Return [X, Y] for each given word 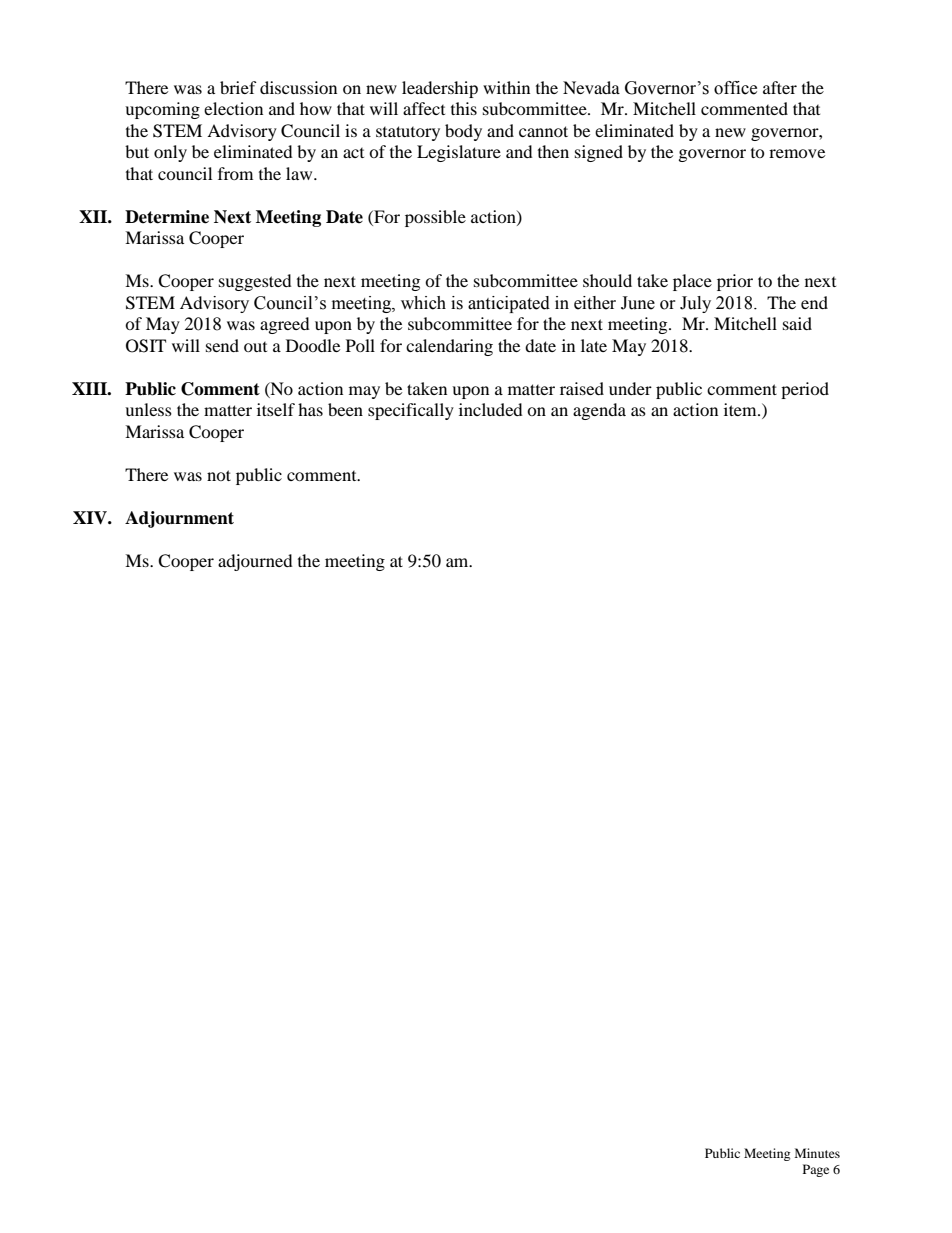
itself [276, 409]
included [491, 409]
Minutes [817, 1153]
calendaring [449, 347]
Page [816, 1170]
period [805, 390]
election [233, 108]
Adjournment [179, 519]
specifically [411, 411]
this [464, 108]
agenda [599, 411]
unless [148, 409]
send [222, 345]
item [741, 409]
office [735, 88]
